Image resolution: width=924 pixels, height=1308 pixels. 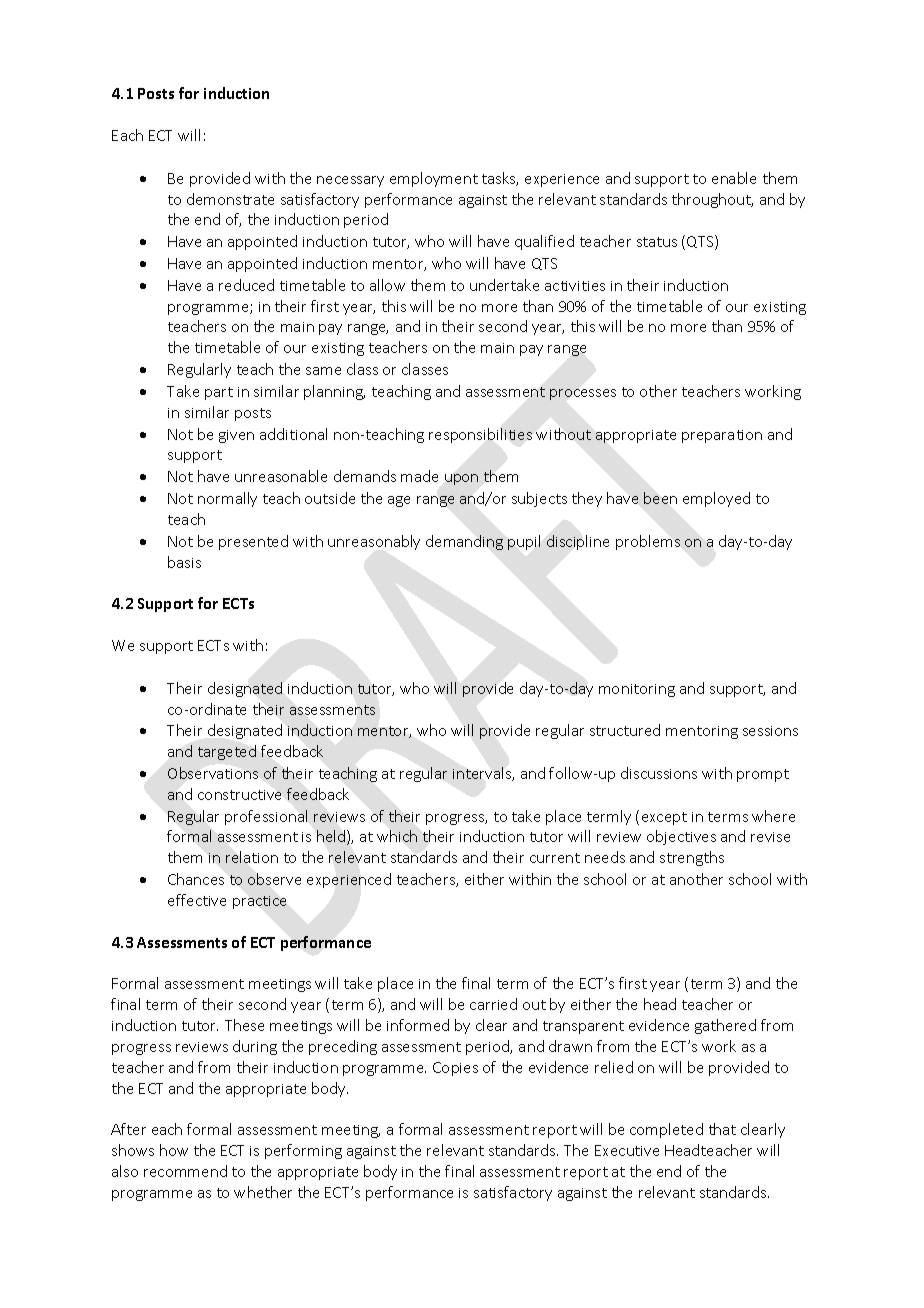 I want to click on recommend, so click(x=185, y=1171).
